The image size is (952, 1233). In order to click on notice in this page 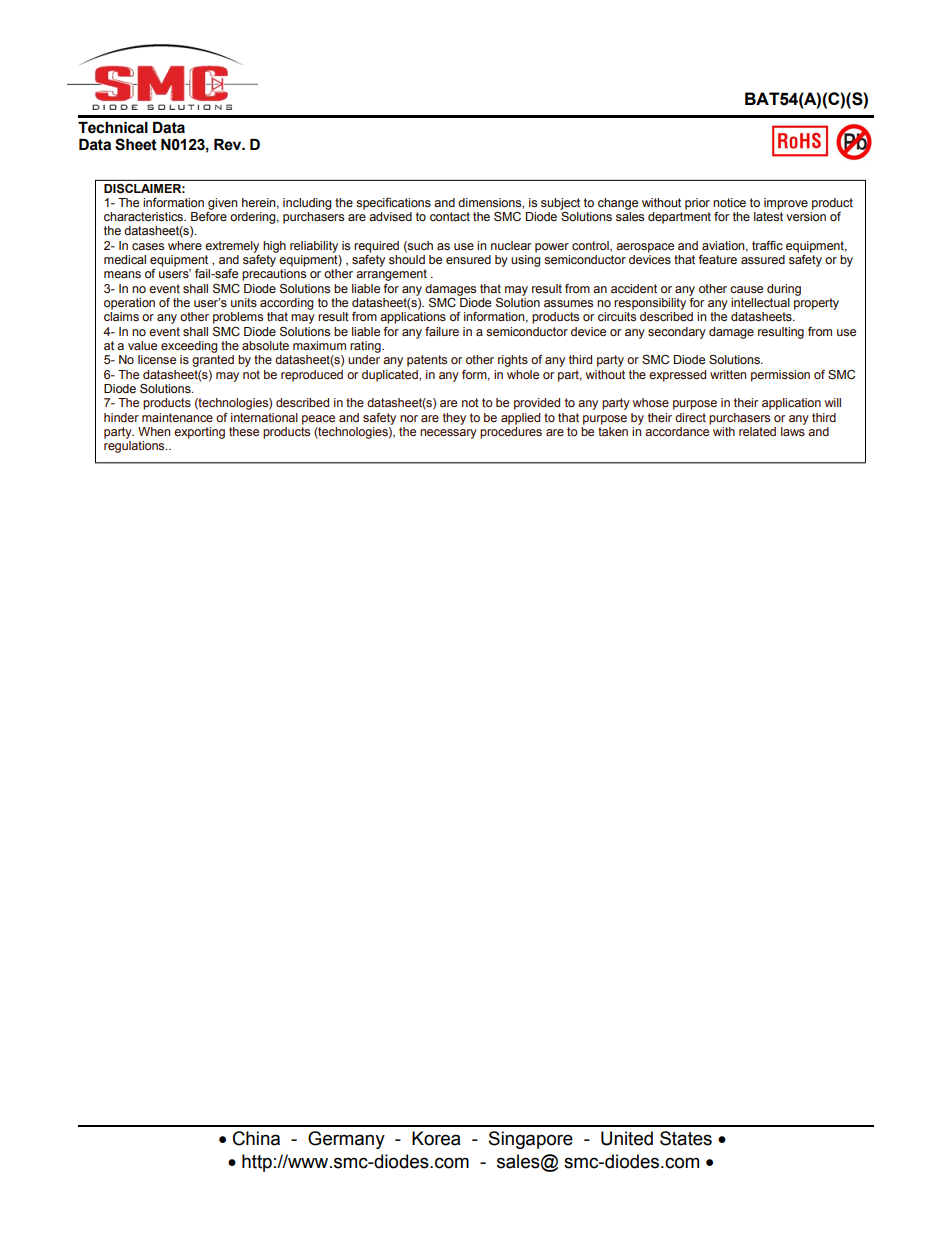, I will do `click(729, 202)`.
